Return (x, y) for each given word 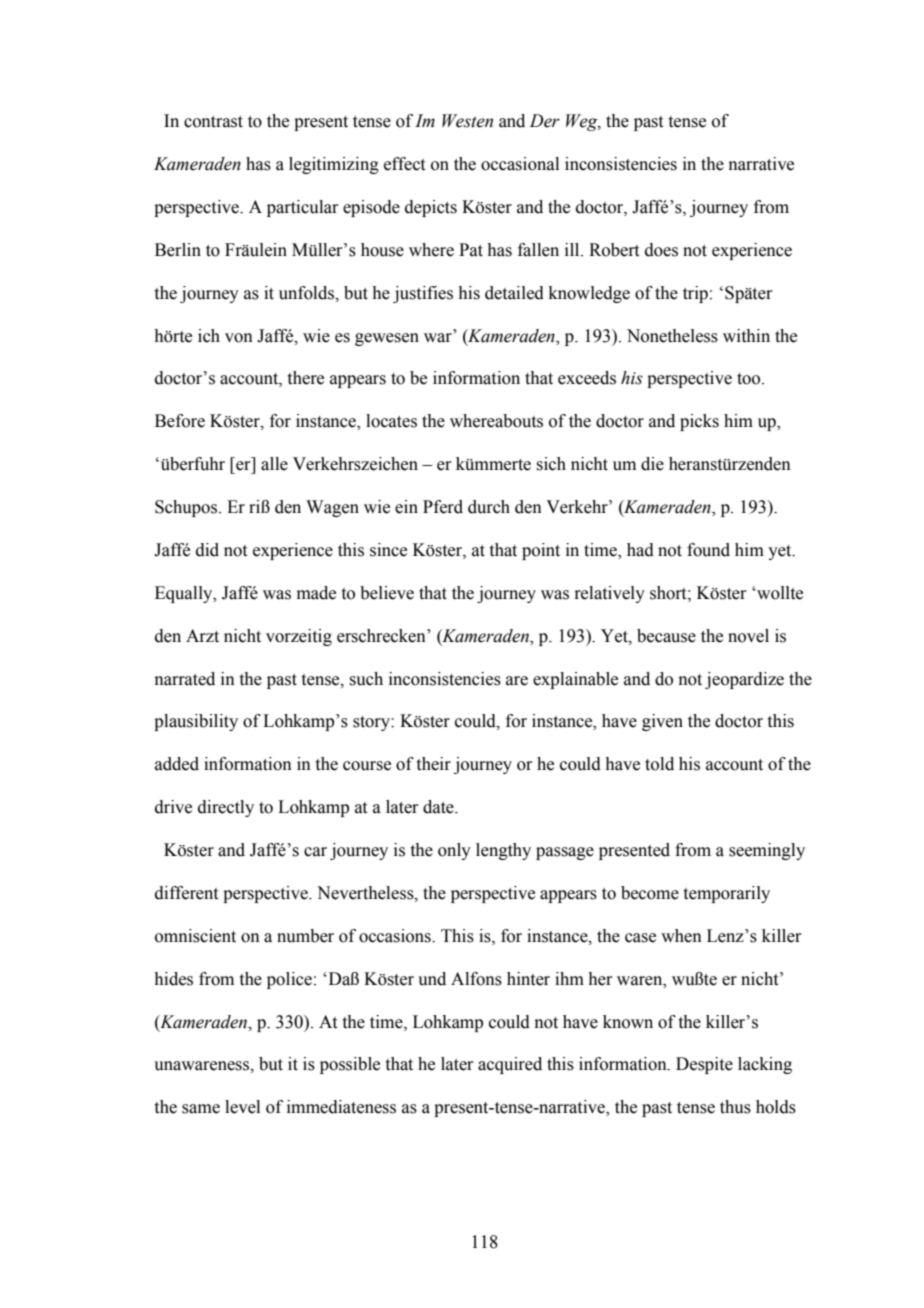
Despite (704, 1065)
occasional (520, 164)
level (242, 1107)
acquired (510, 1065)
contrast (213, 122)
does (661, 250)
